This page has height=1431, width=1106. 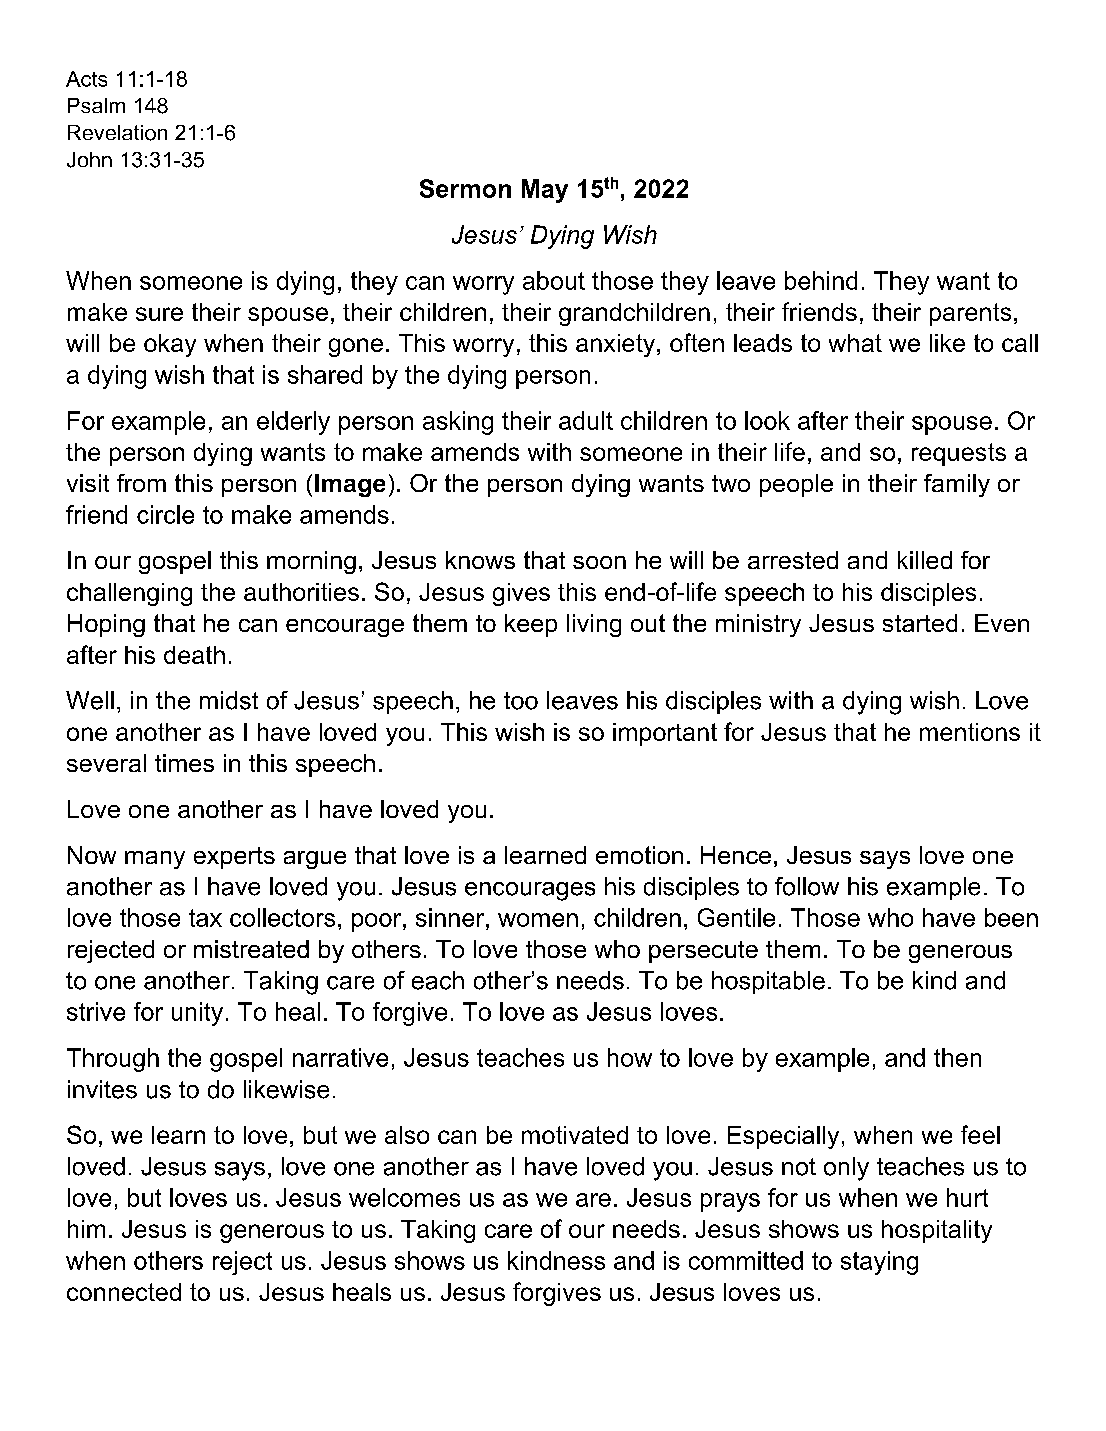 What do you see at coordinates (821, 280) in the page?
I see `behind` at bounding box center [821, 280].
